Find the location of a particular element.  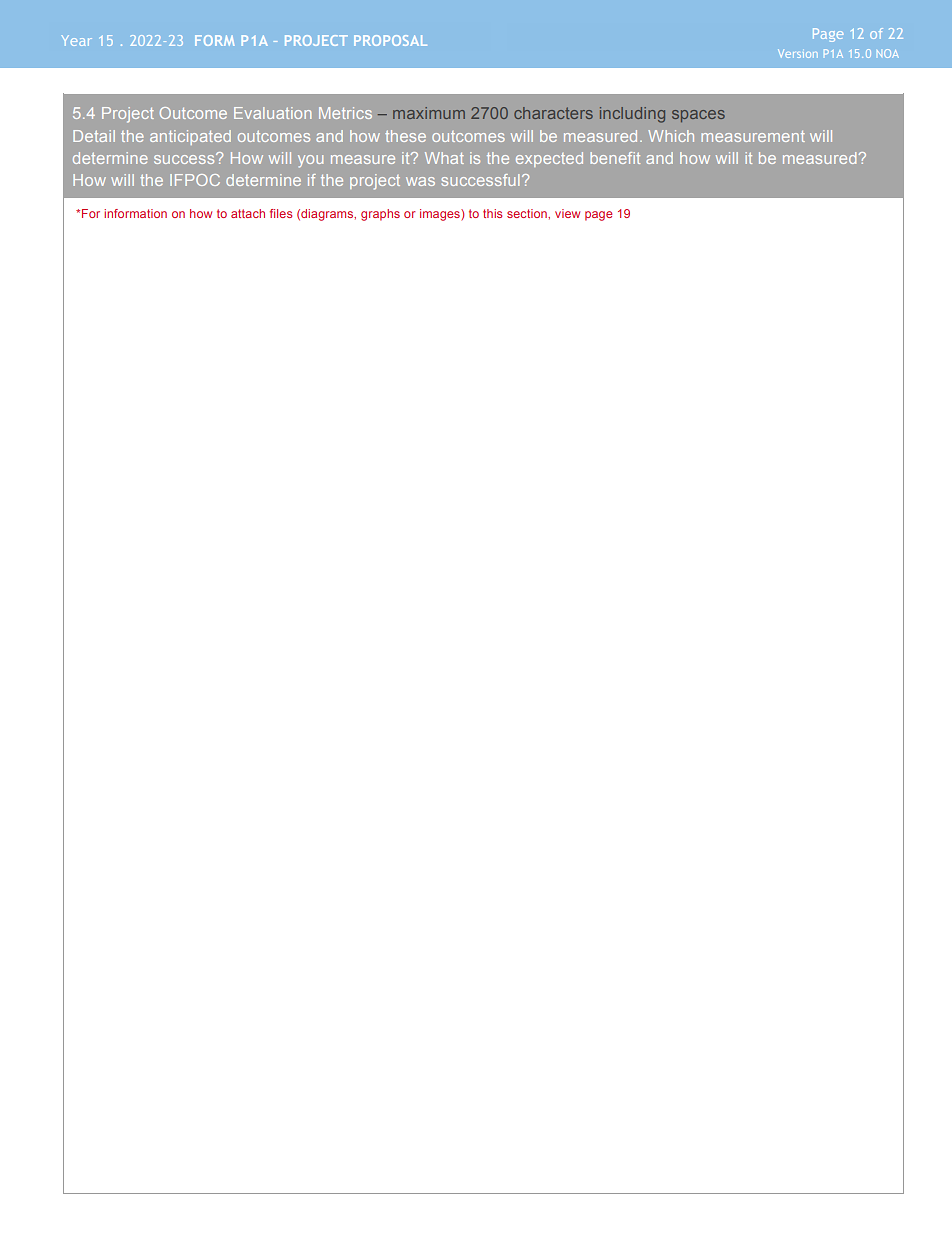

Which is located at coordinates (671, 136).
